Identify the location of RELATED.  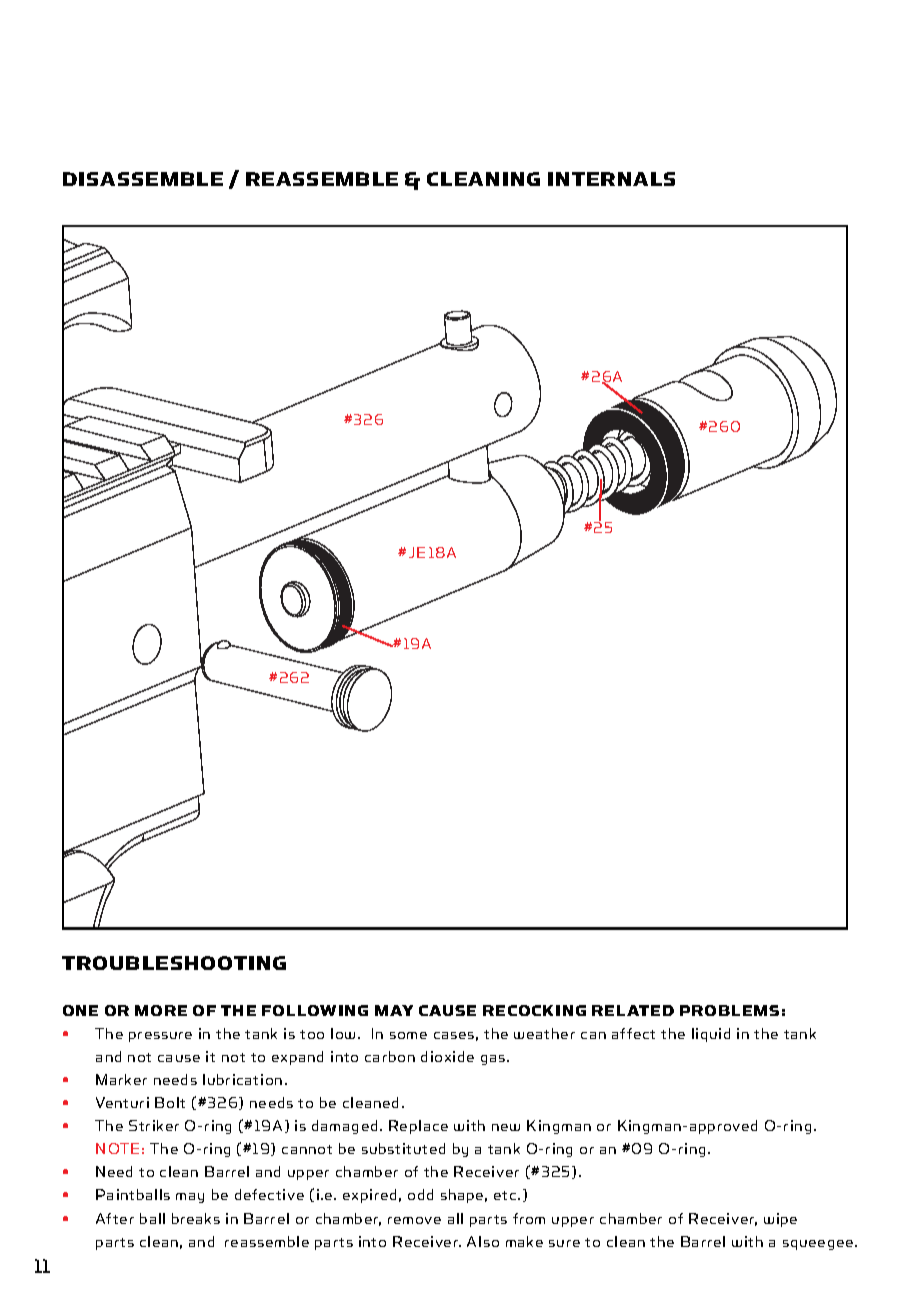
(633, 1010).
